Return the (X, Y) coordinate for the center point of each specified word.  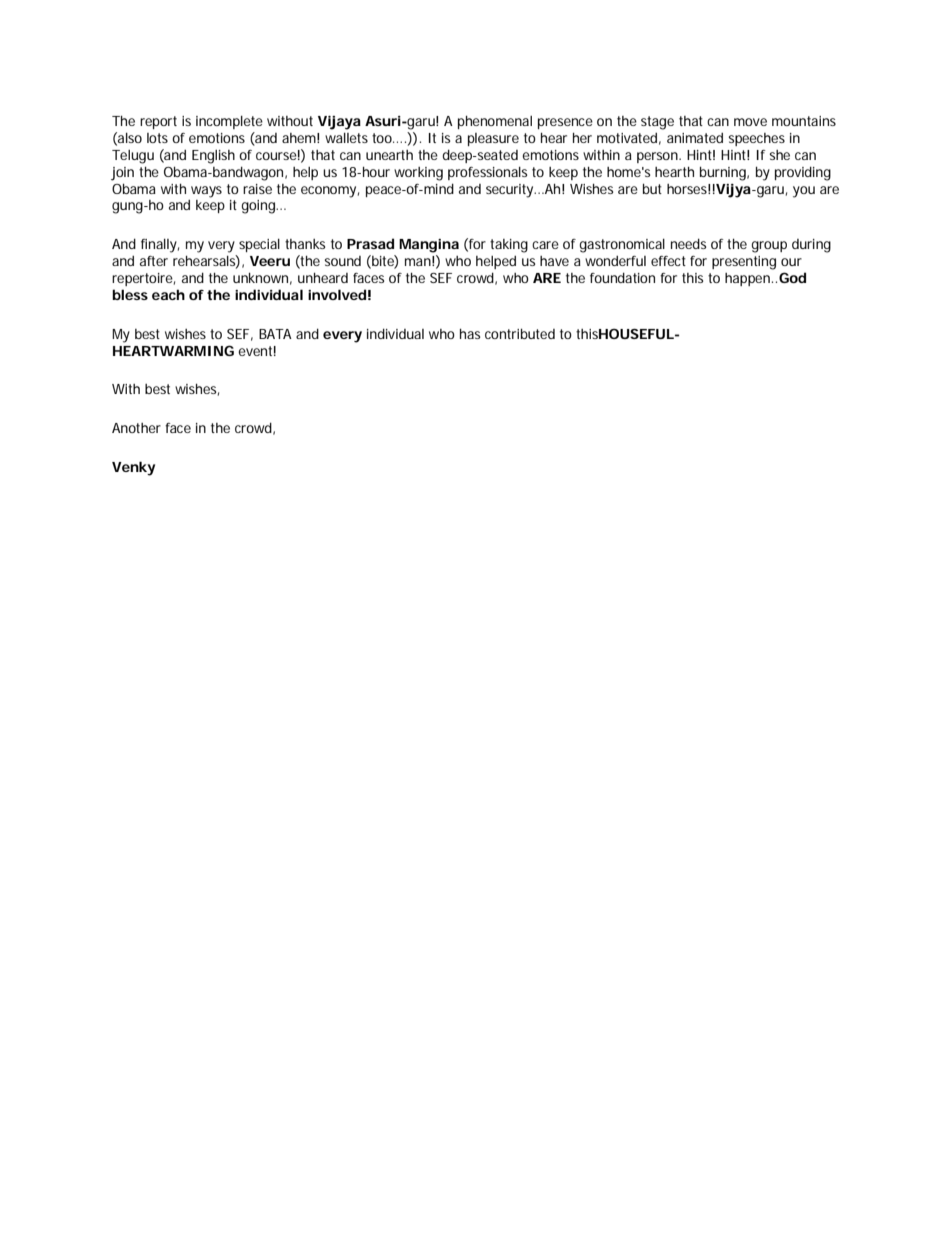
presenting (744, 263)
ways (206, 192)
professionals (488, 173)
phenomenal (495, 122)
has (470, 334)
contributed (520, 333)
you (804, 192)
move (750, 122)
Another (136, 428)
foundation (622, 277)
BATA (275, 334)
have (554, 261)
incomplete (229, 122)
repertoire (143, 279)
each (168, 294)
